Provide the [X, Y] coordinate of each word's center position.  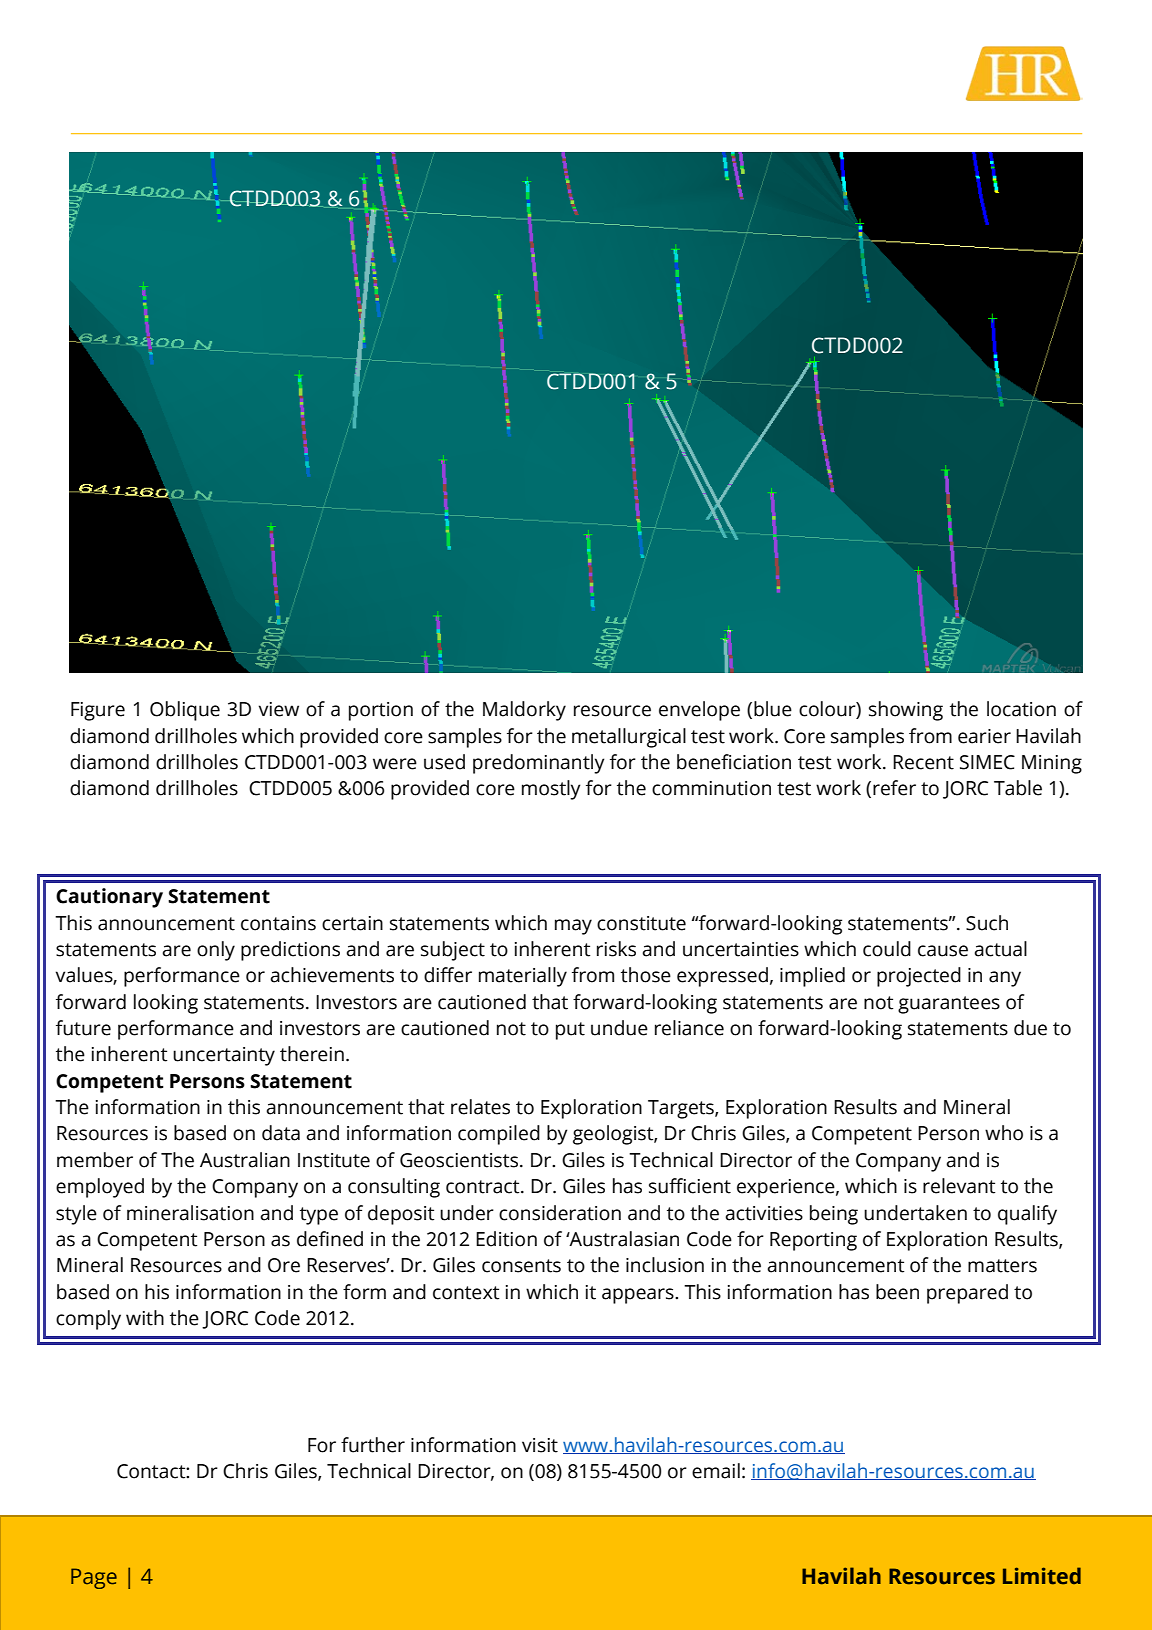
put [570, 1031]
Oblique [185, 711]
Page [94, 1578]
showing [906, 711]
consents [521, 1266]
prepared [967, 1294]
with [145, 1318]
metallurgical [629, 738]
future [83, 1028]
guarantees [949, 1005]
